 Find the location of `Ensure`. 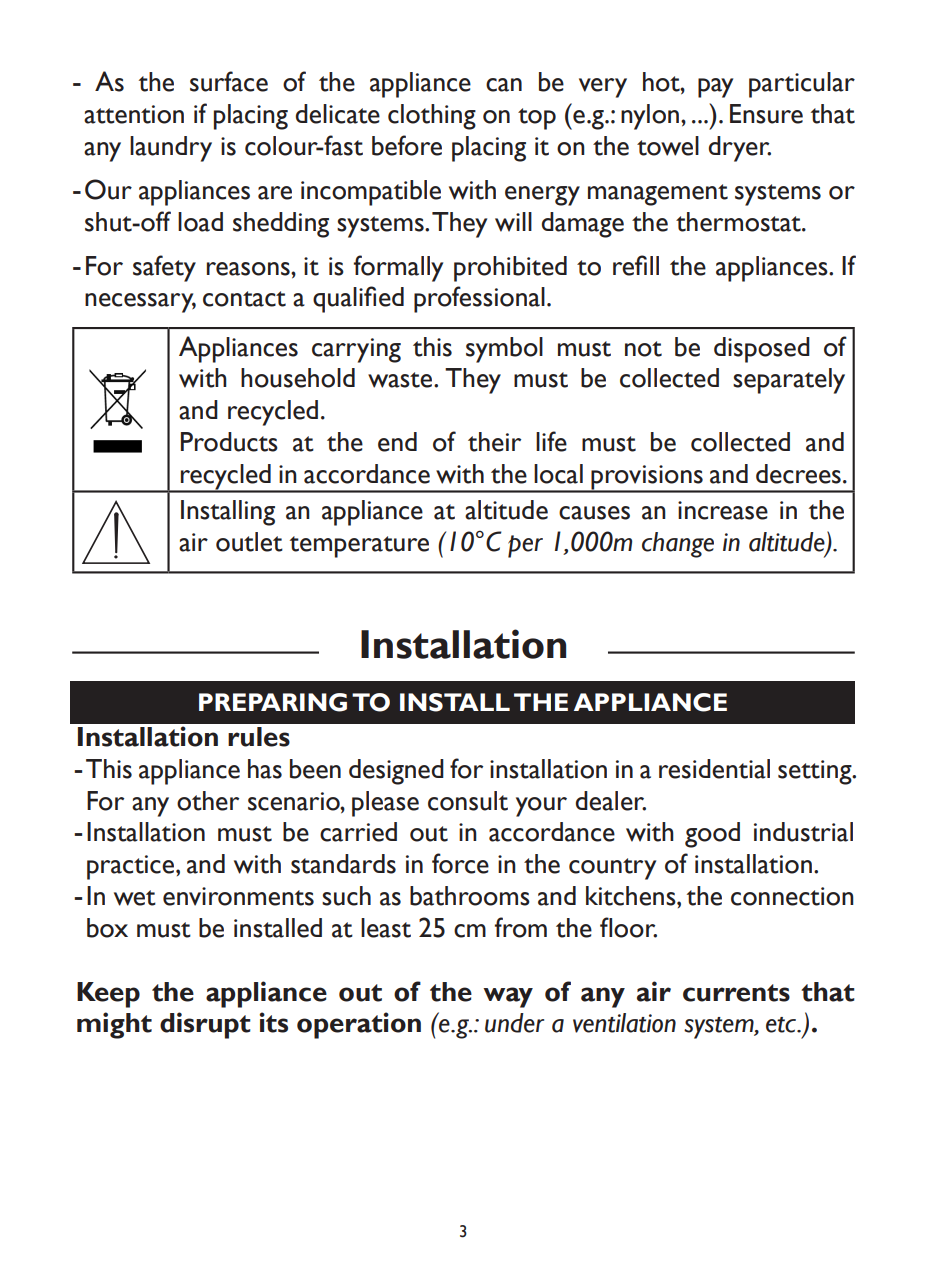

Ensure is located at coordinates (766, 114).
